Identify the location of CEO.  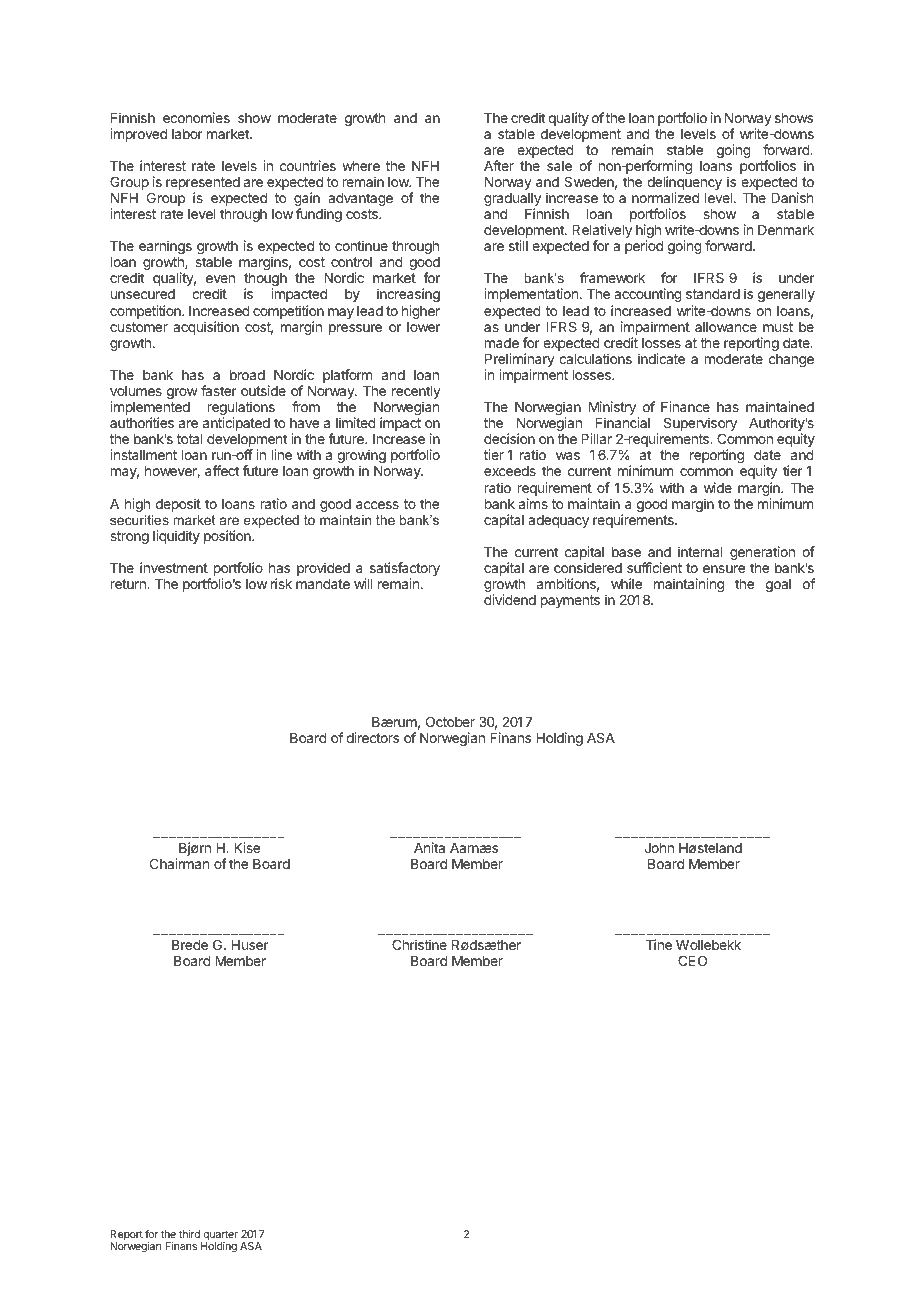
(692, 960).
